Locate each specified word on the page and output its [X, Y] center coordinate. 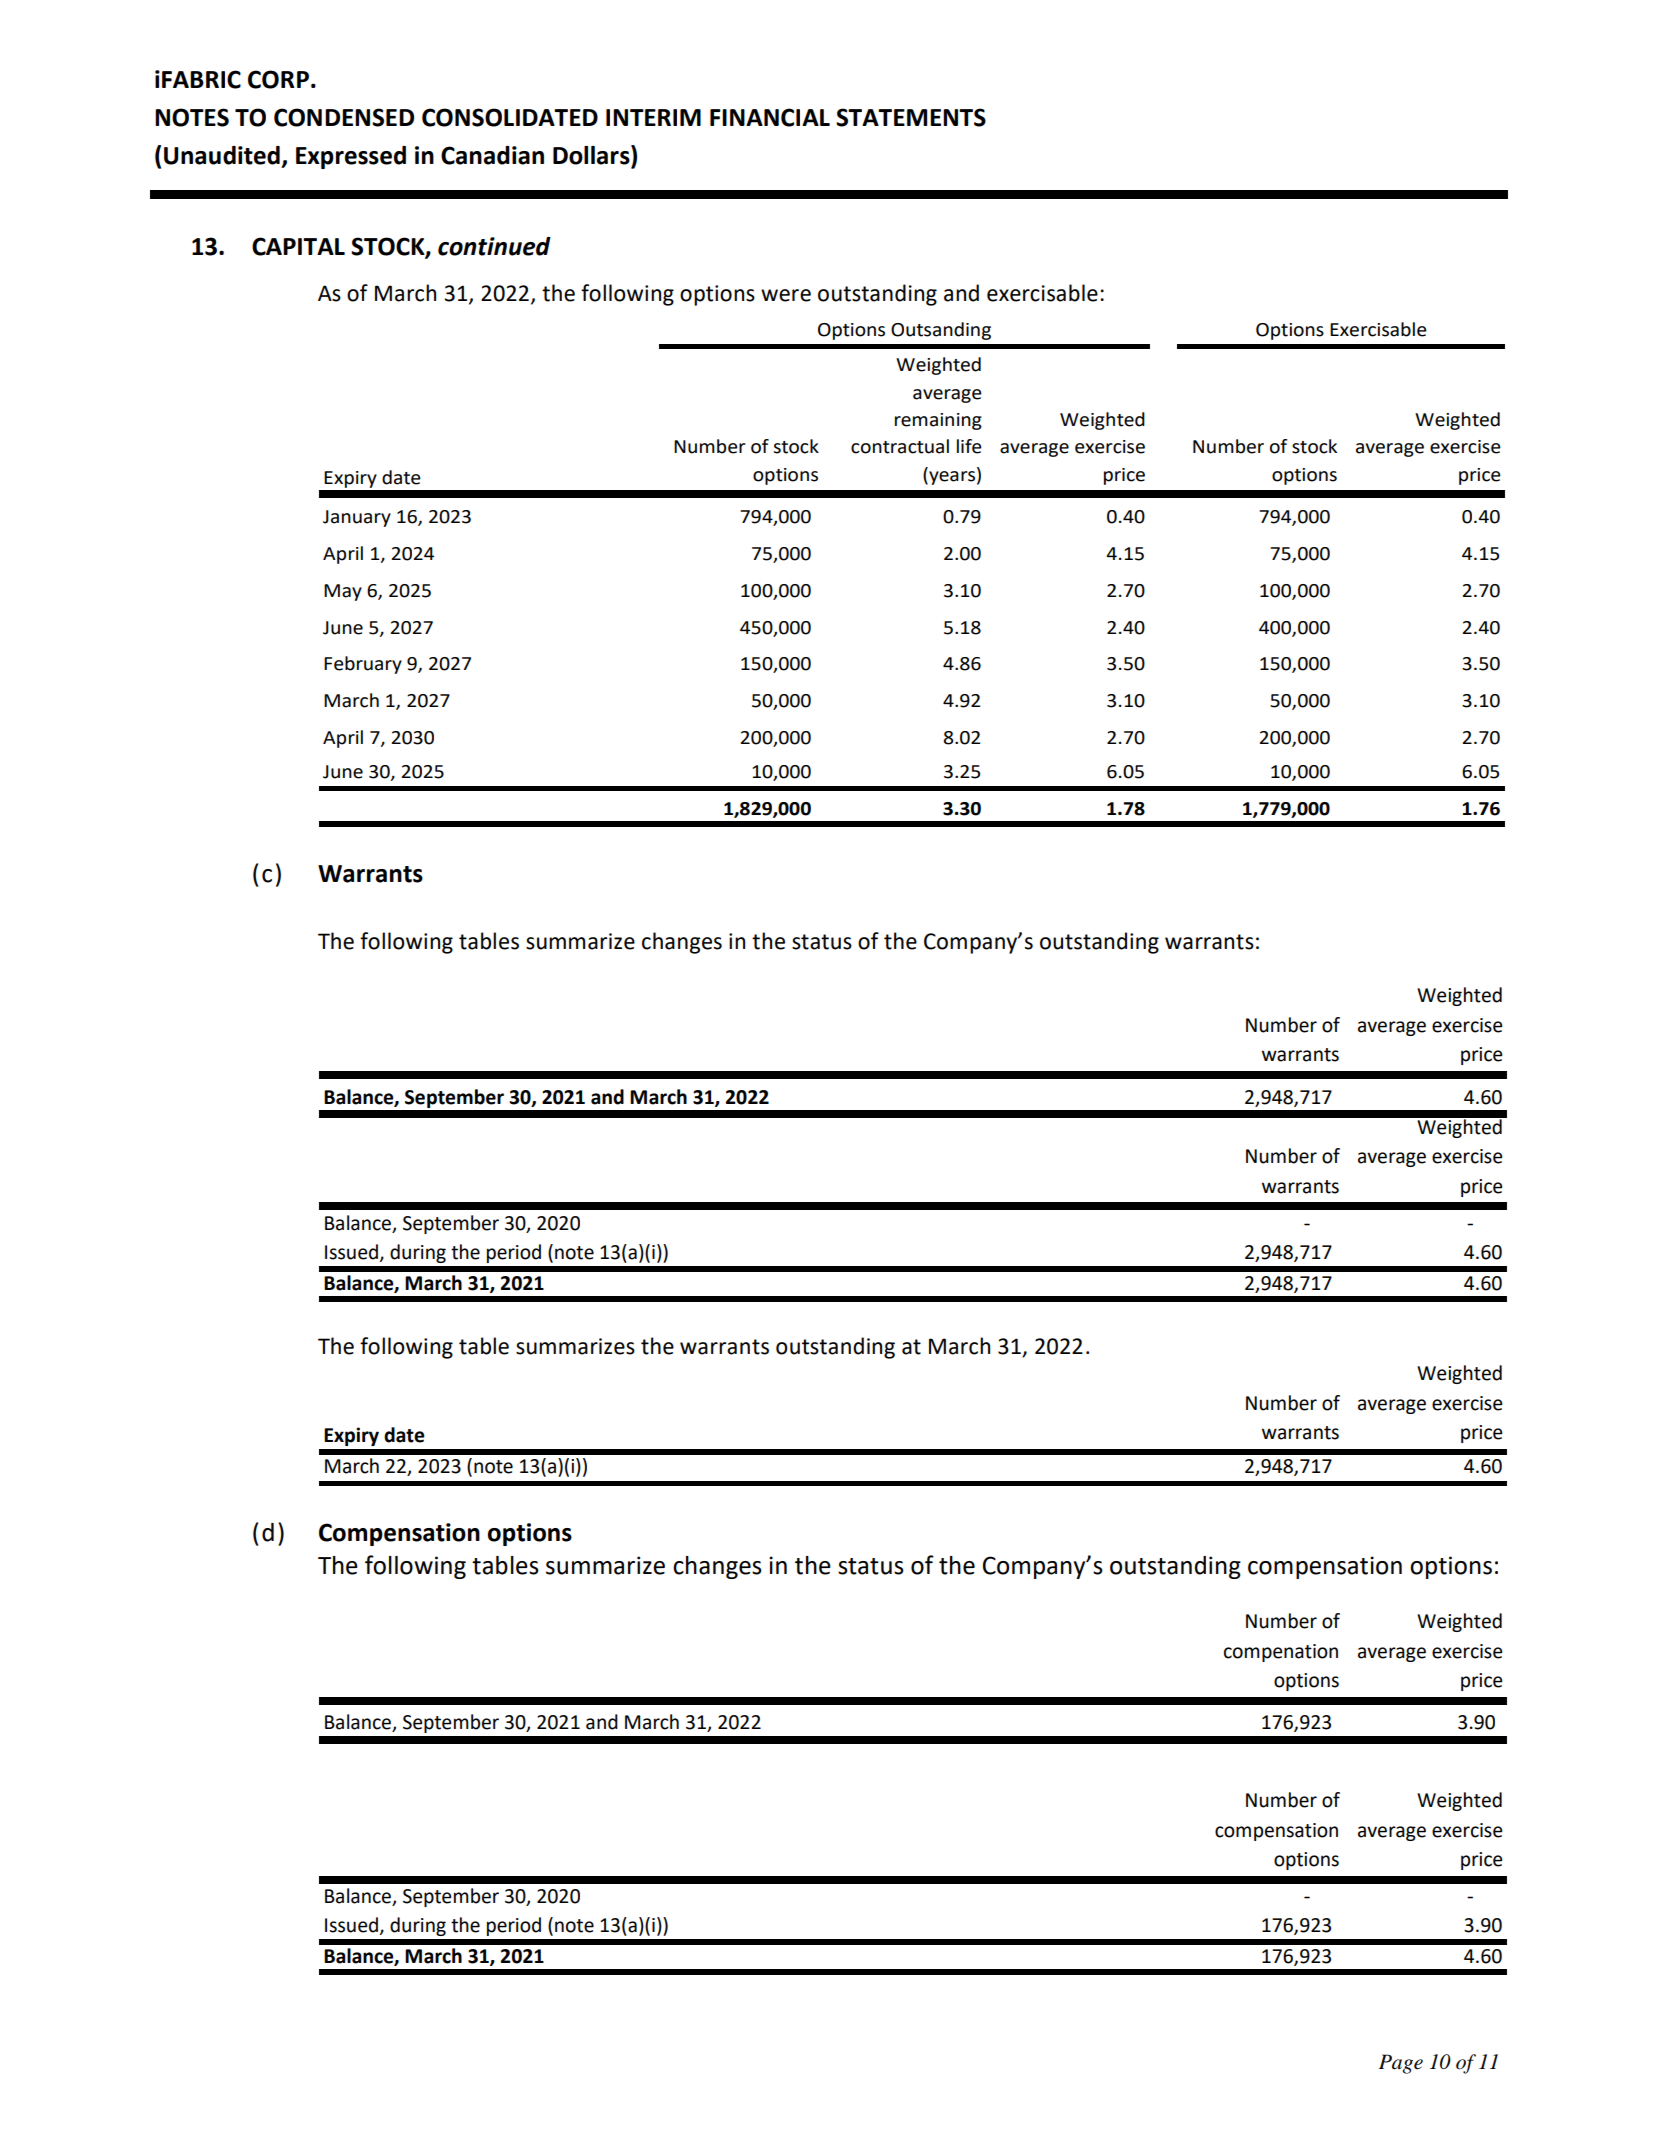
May [343, 592]
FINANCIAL [770, 117]
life [969, 446]
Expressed [351, 157]
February [363, 665]
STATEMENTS [911, 117]
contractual [900, 446]
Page [1401, 2064]
